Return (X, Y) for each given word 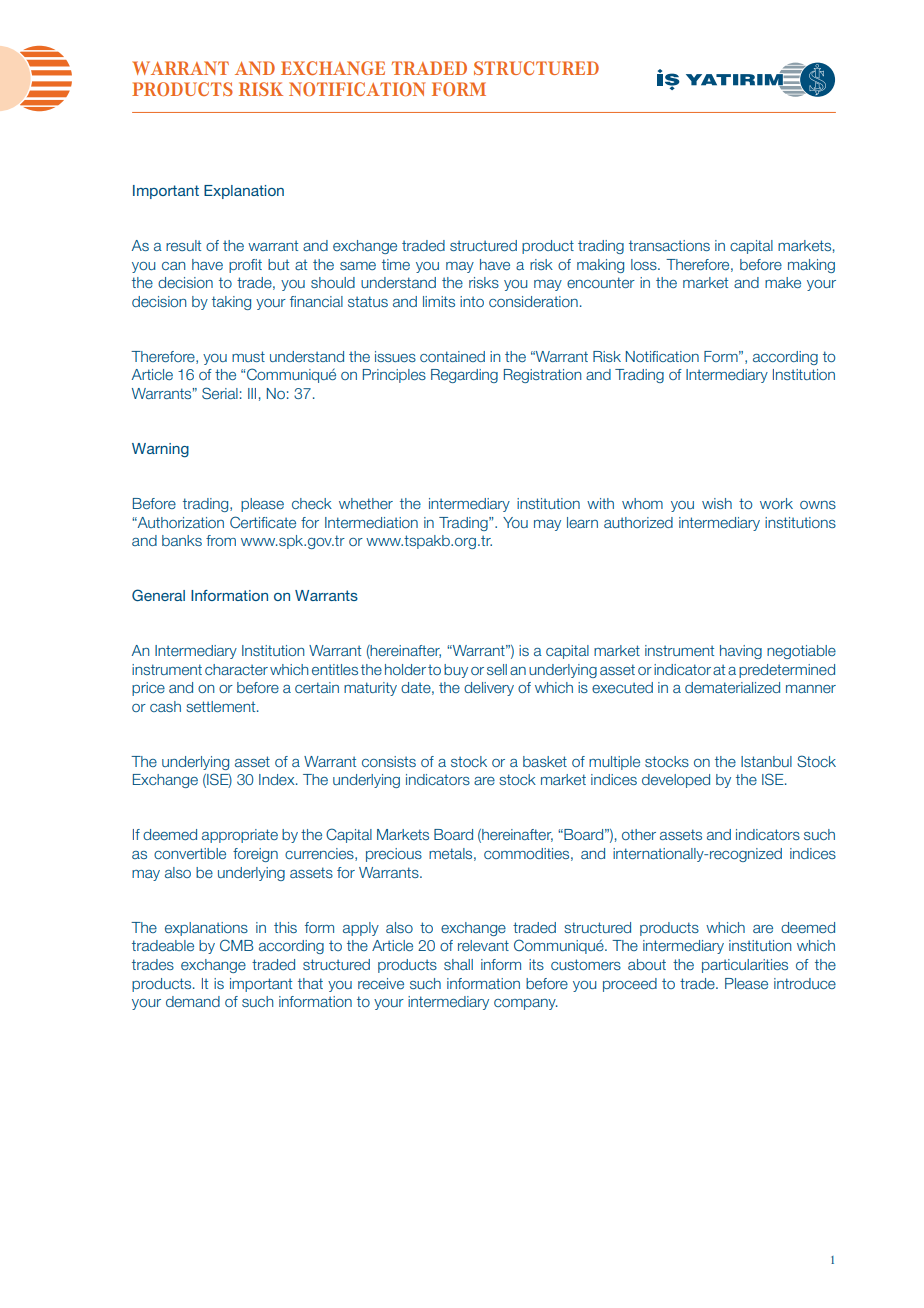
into (472, 301)
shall (458, 964)
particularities (745, 966)
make (783, 282)
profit (245, 266)
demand (193, 1001)
